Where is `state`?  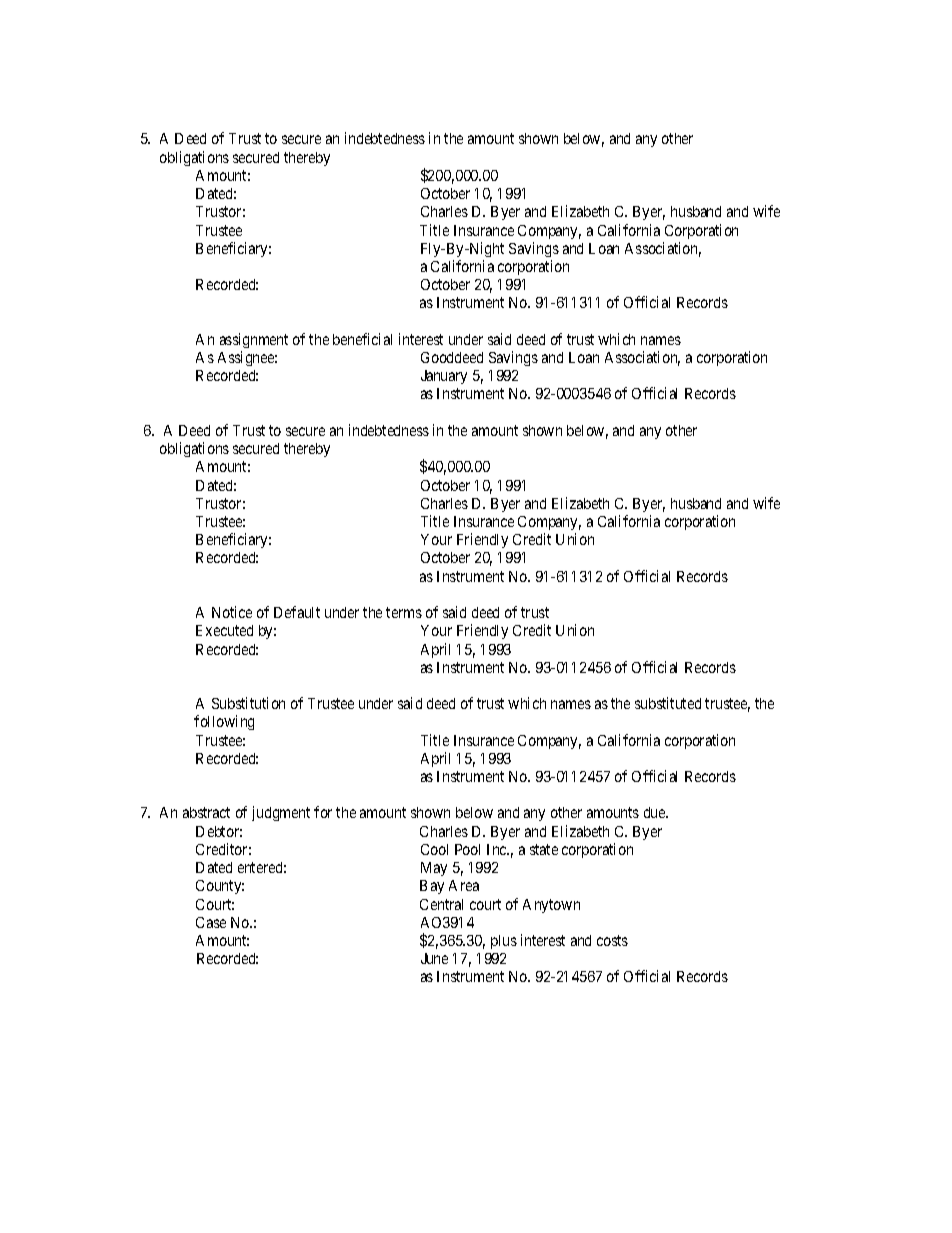 state is located at coordinates (544, 849).
